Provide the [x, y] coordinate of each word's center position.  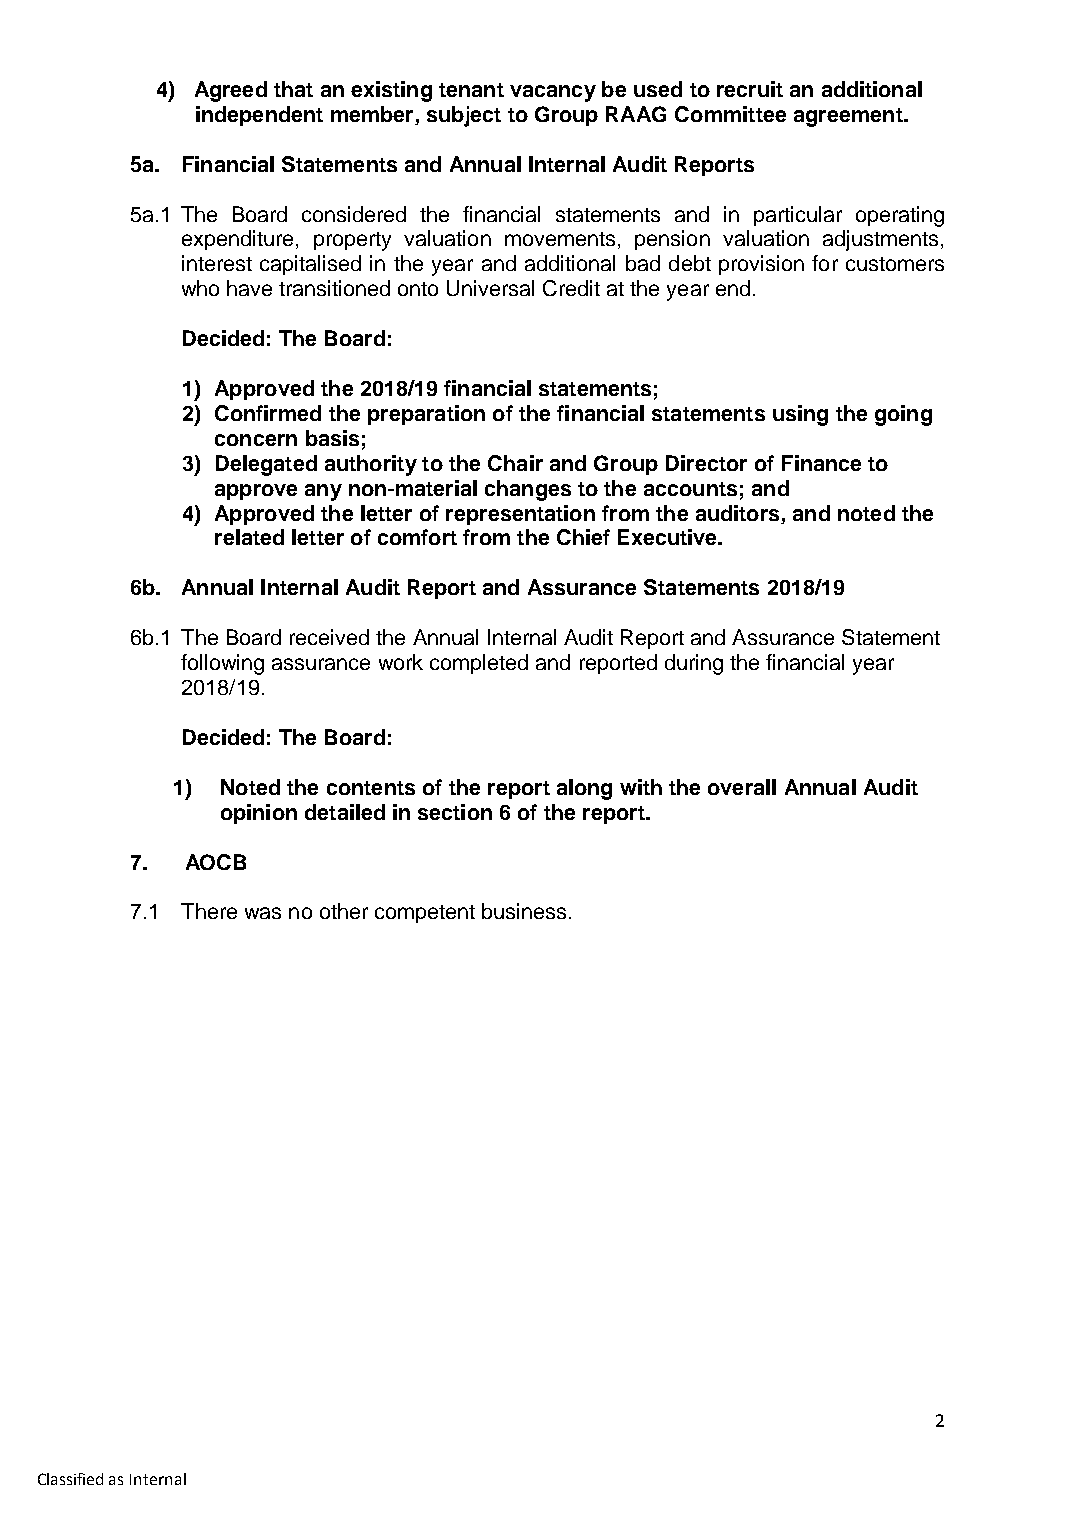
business [524, 911]
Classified [70, 1479]
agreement [849, 117]
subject [464, 116]
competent [425, 914]
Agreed [231, 91]
